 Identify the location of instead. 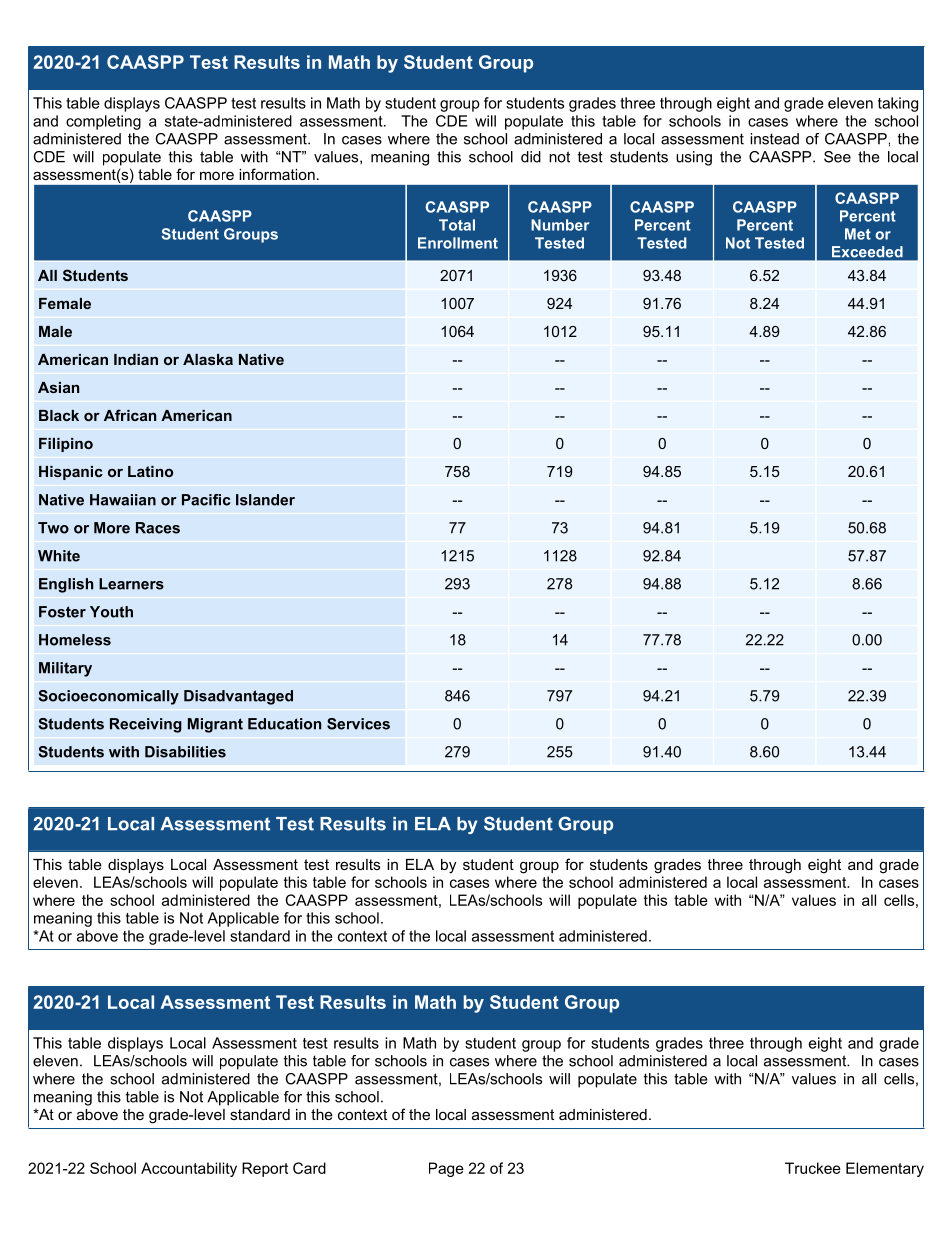
(774, 139).
